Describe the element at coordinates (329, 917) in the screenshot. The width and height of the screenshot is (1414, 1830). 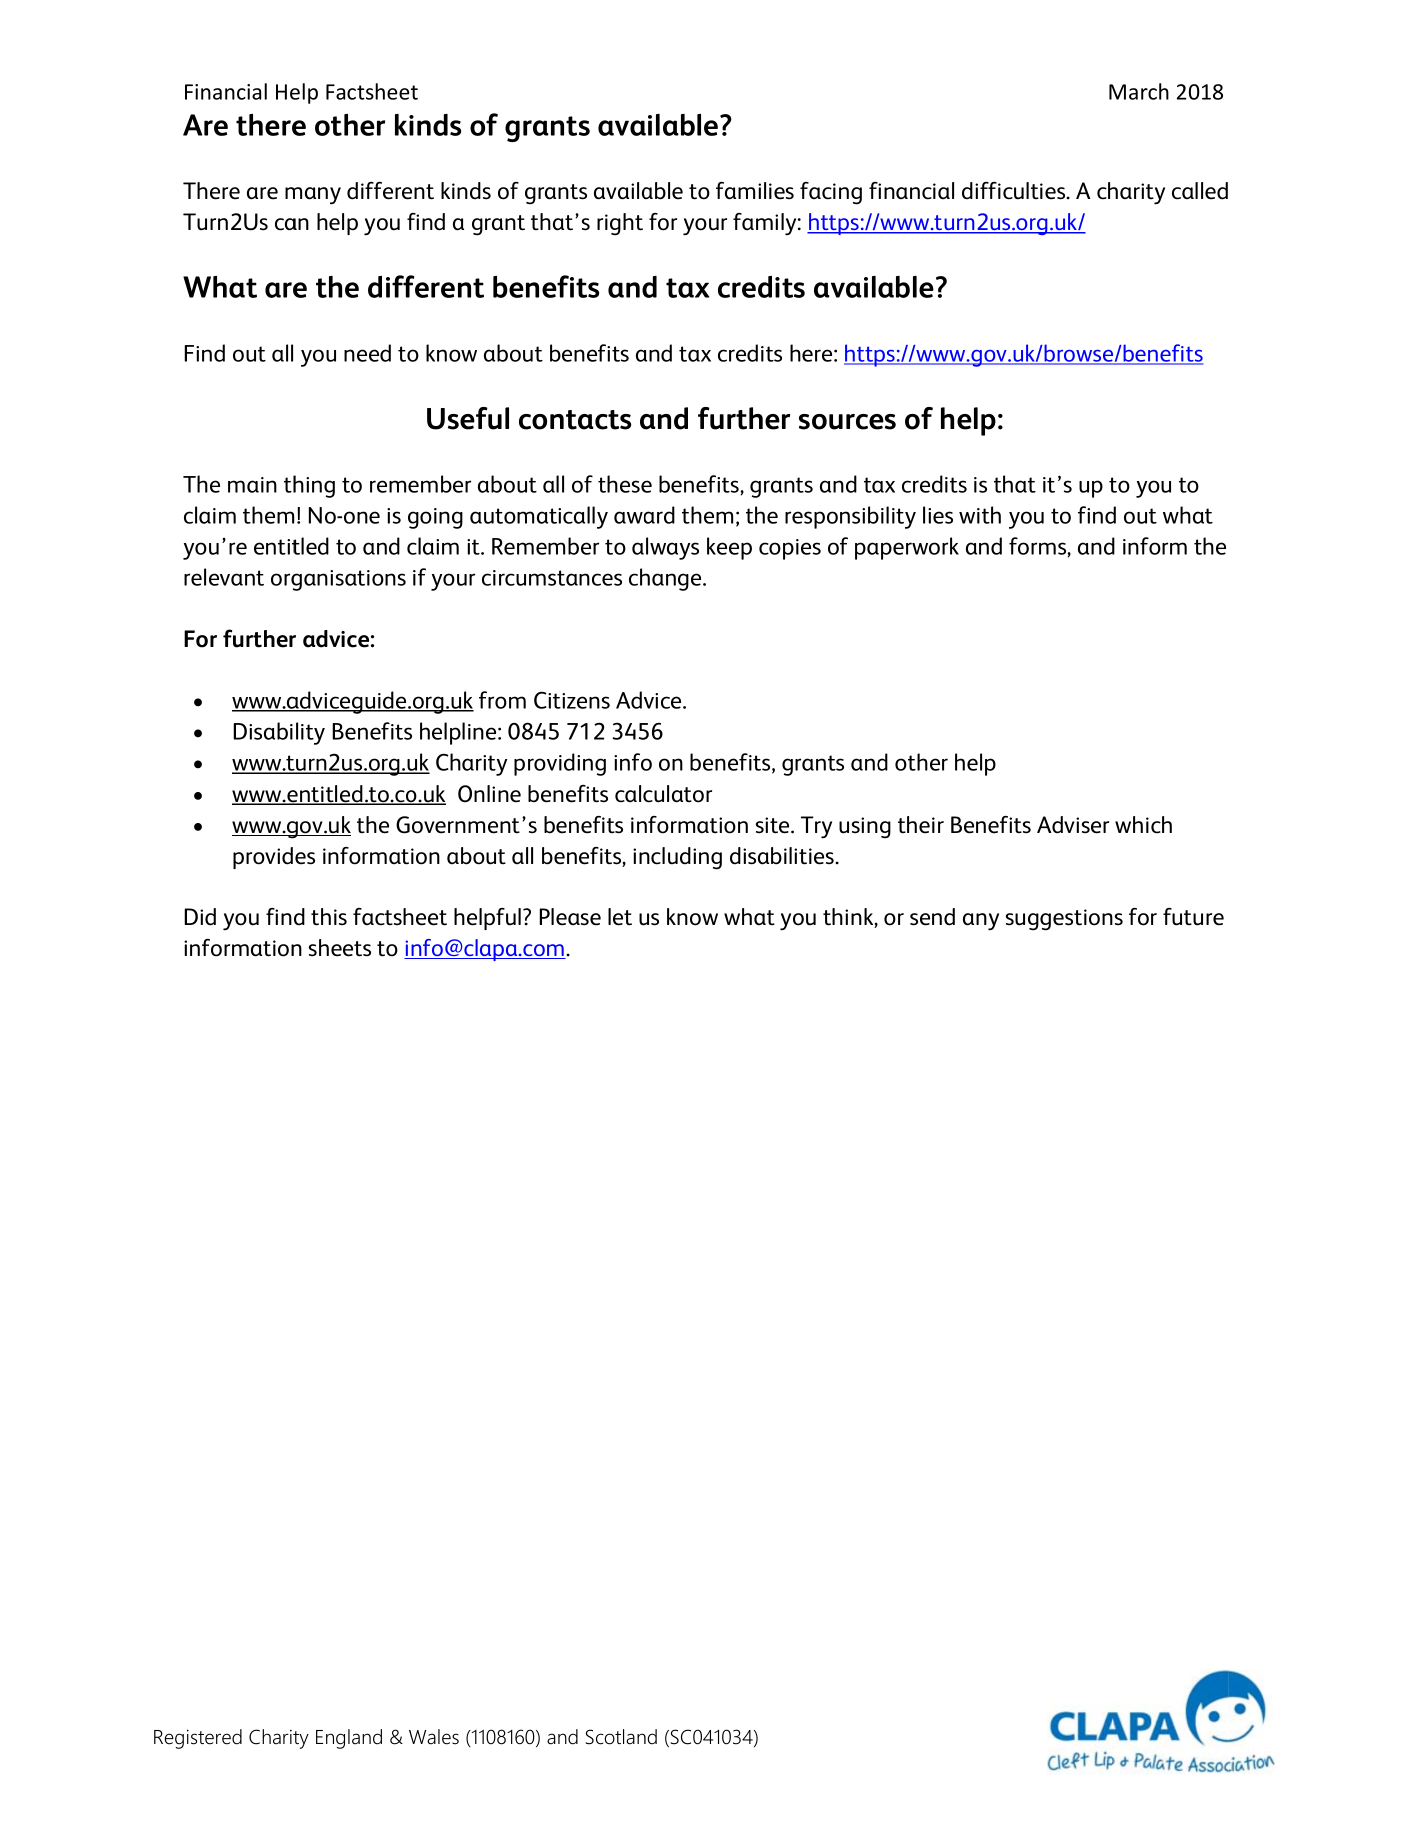
I see `this` at that location.
